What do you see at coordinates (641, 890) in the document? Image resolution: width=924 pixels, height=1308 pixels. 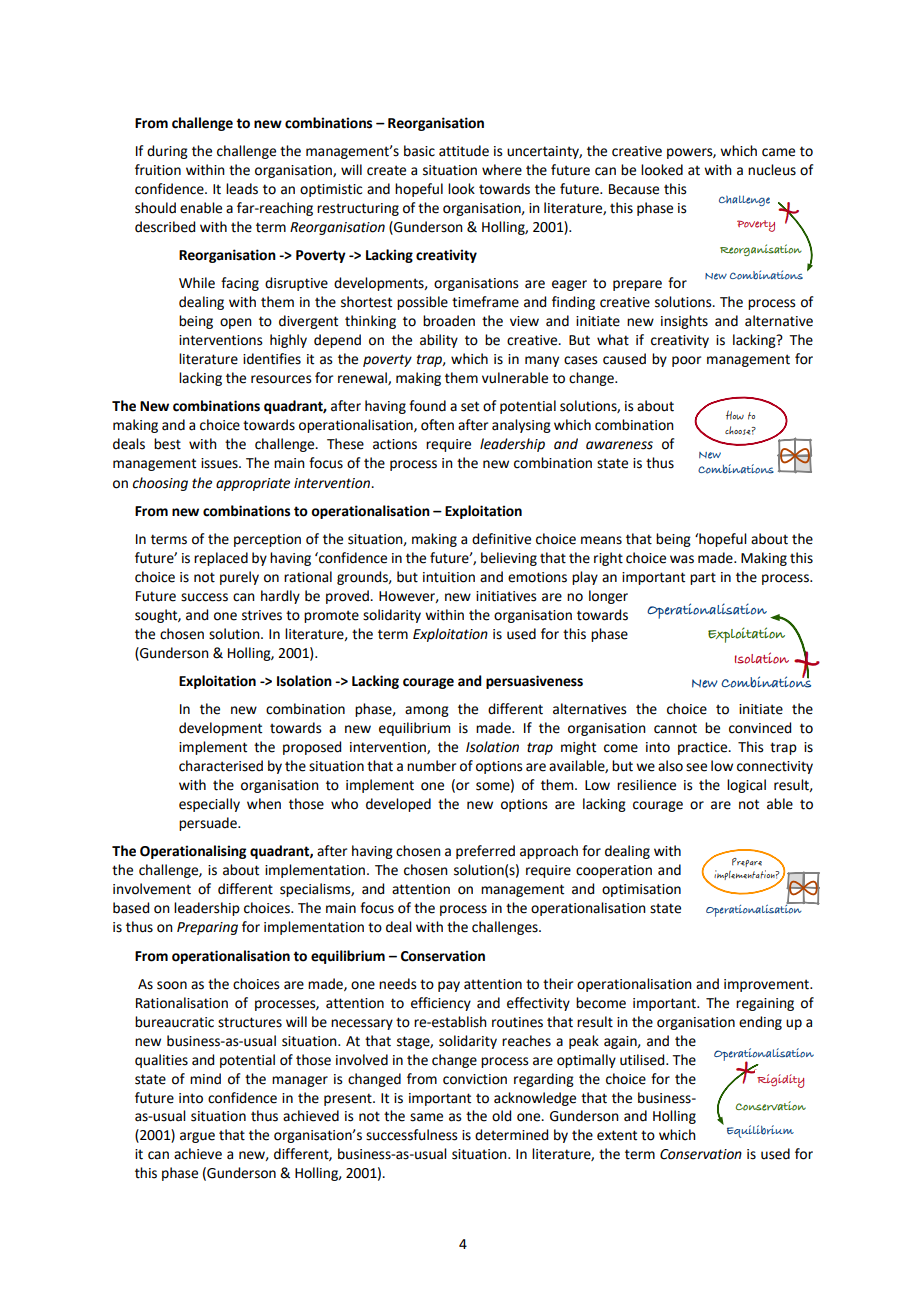 I see `optimisation` at bounding box center [641, 890].
